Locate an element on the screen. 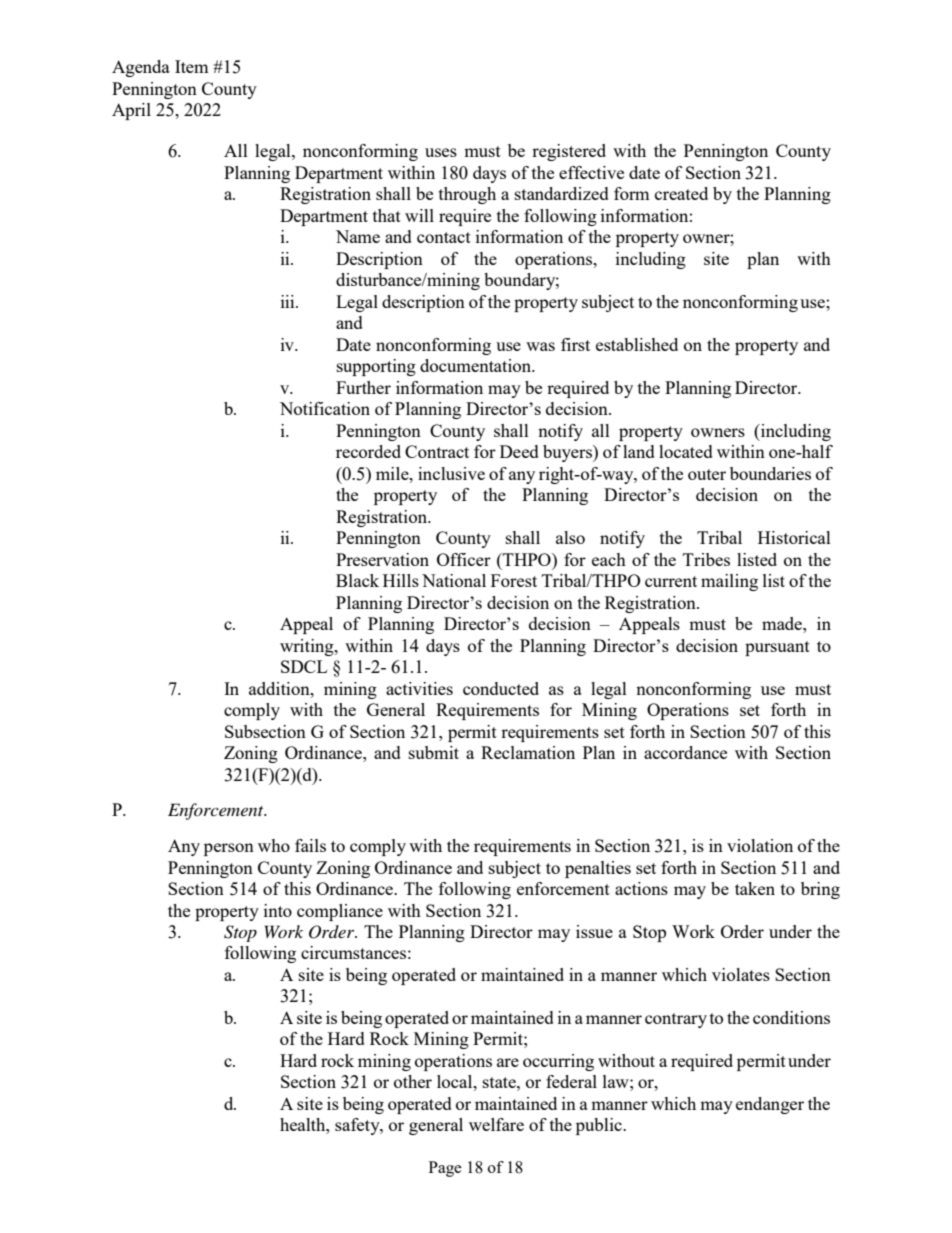 Image resolution: width=952 pixels, height=1233 pixels. National is located at coordinates (454, 580).
